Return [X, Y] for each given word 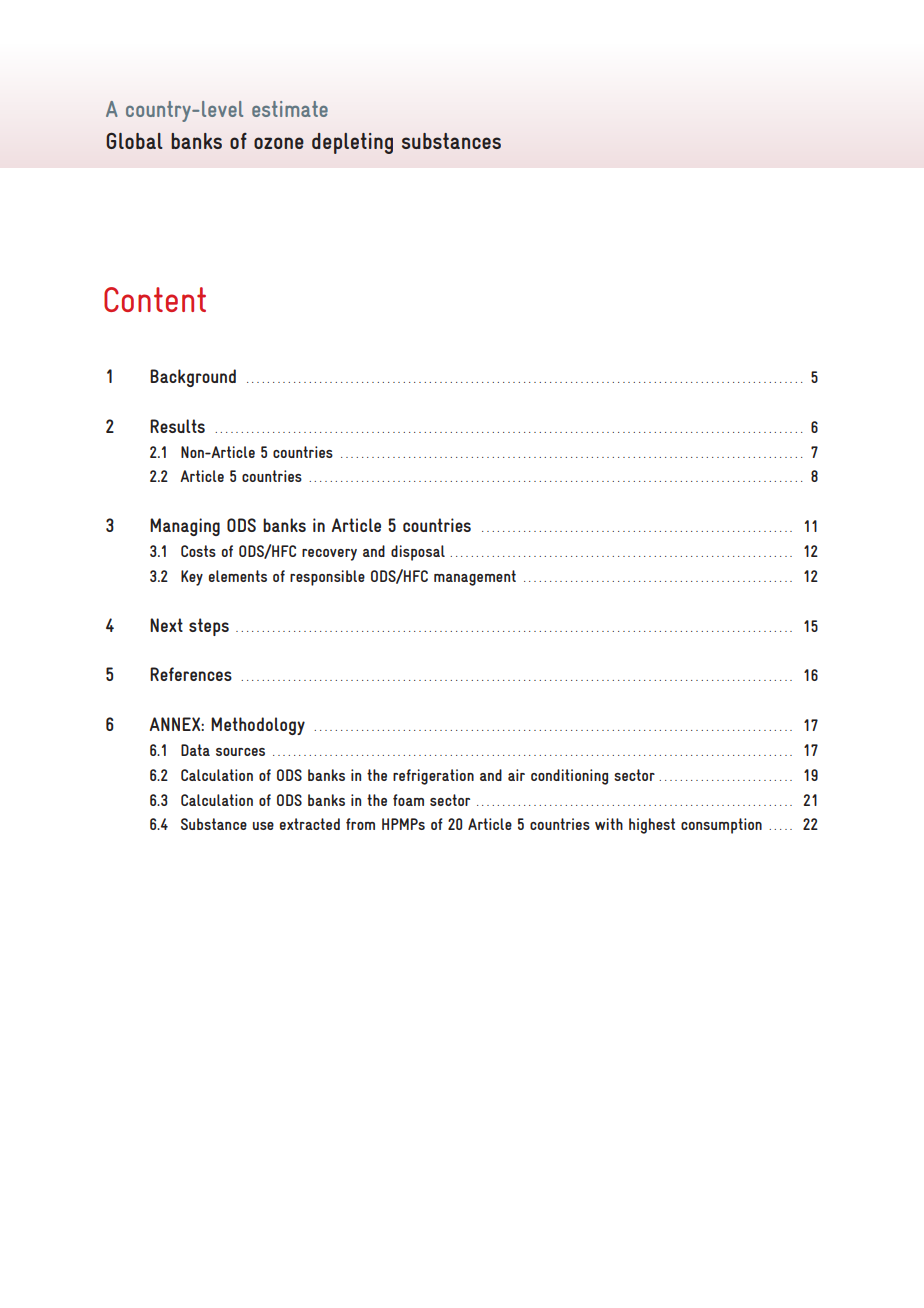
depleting [352, 143]
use [263, 826]
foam [408, 800]
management [475, 578]
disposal [418, 553]
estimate [290, 109]
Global [134, 141]
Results [177, 426]
